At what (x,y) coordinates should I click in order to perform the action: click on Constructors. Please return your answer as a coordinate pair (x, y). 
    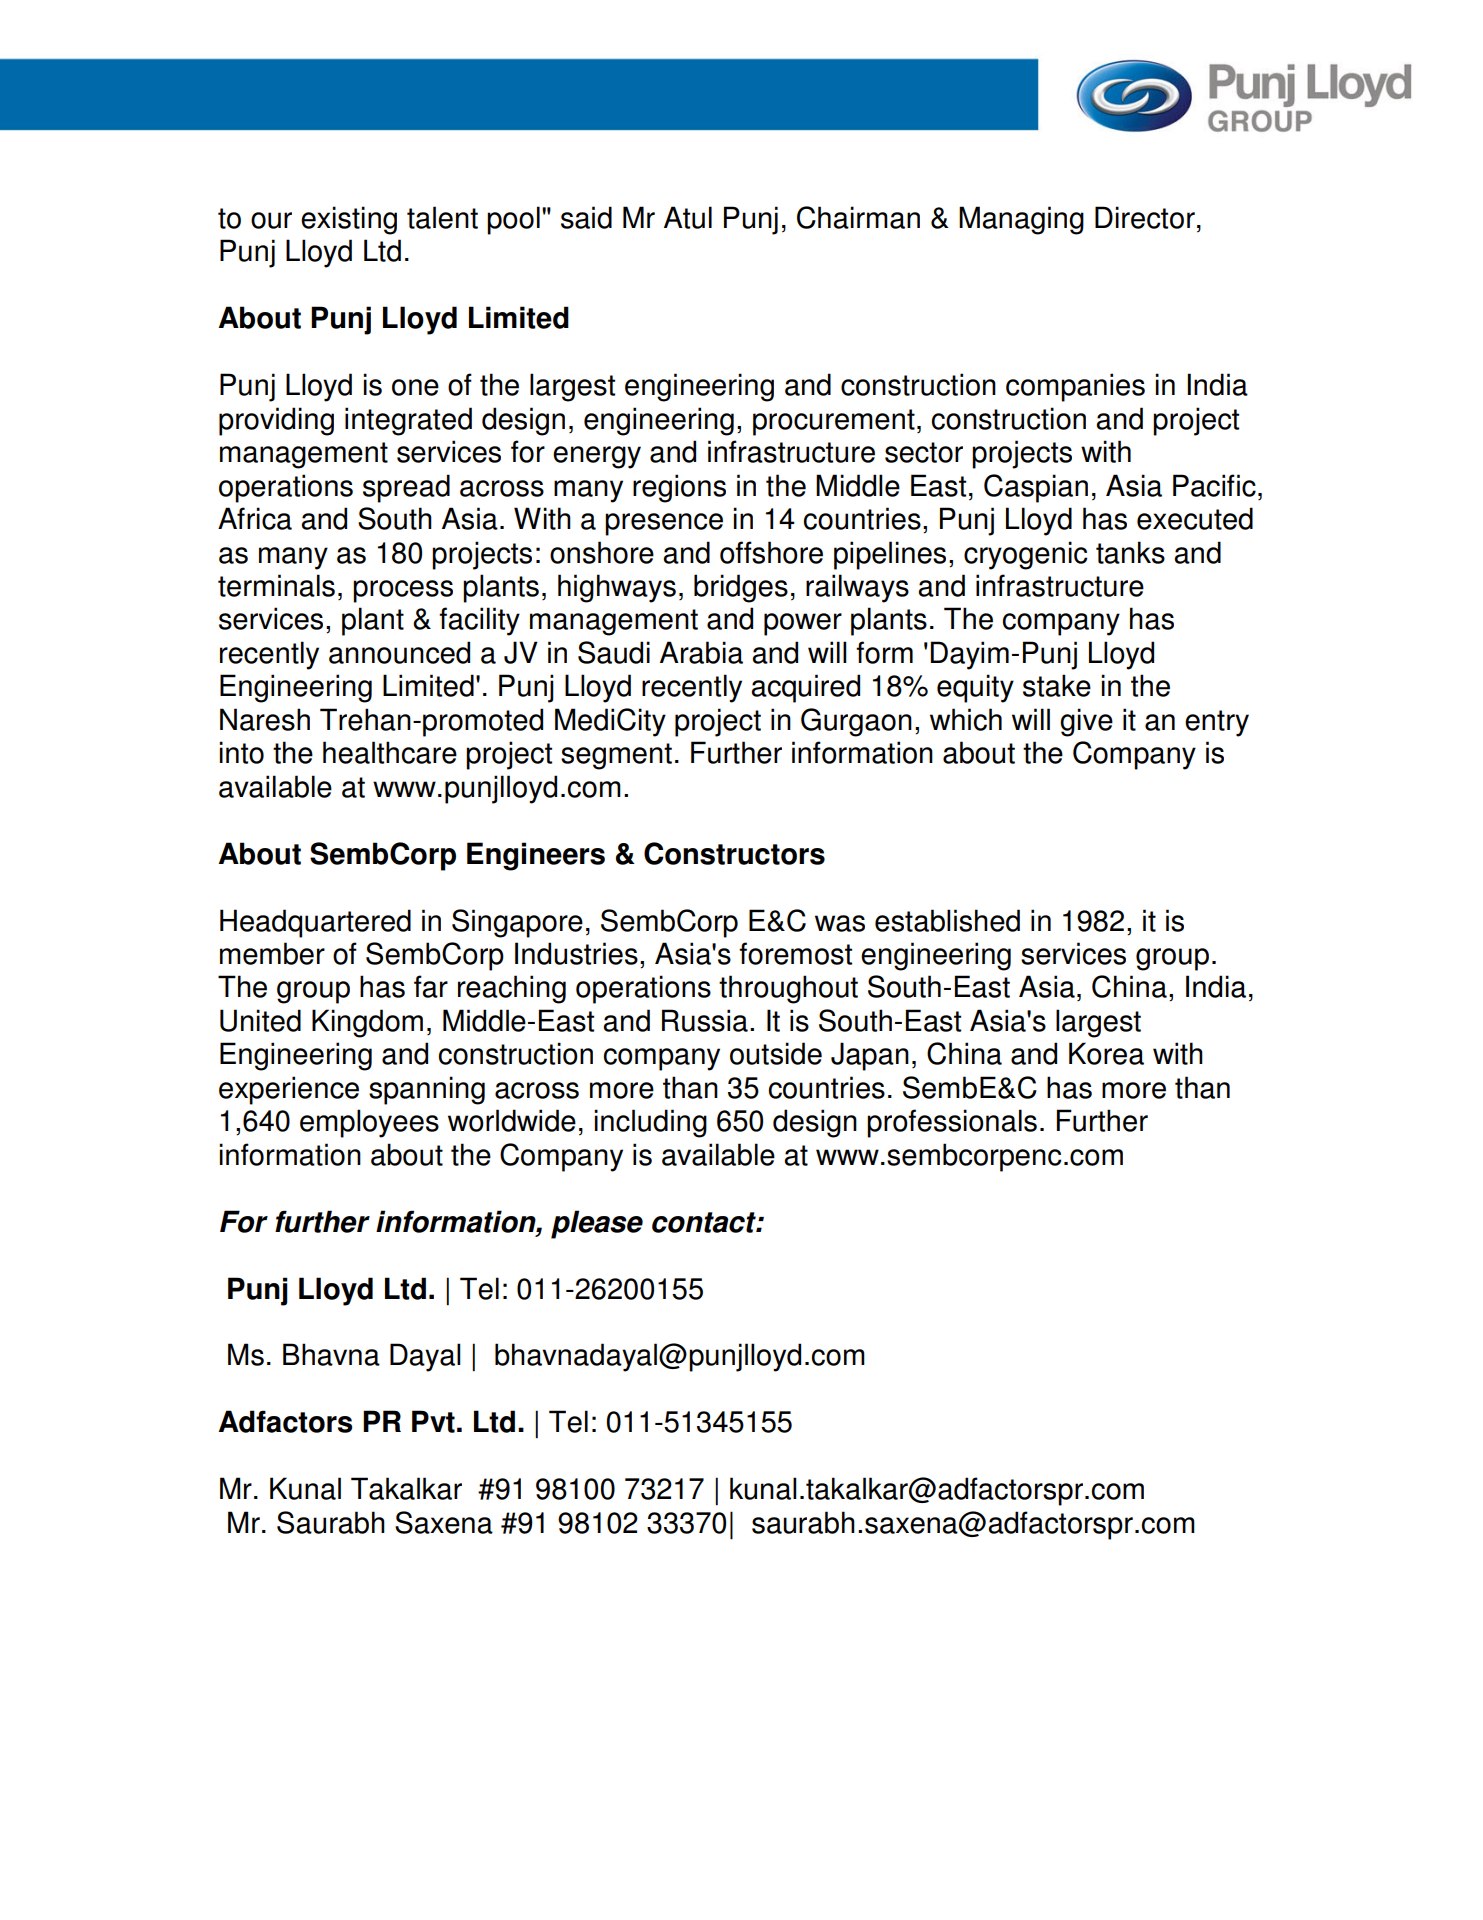
    Looking at the image, I should click on (734, 853).
